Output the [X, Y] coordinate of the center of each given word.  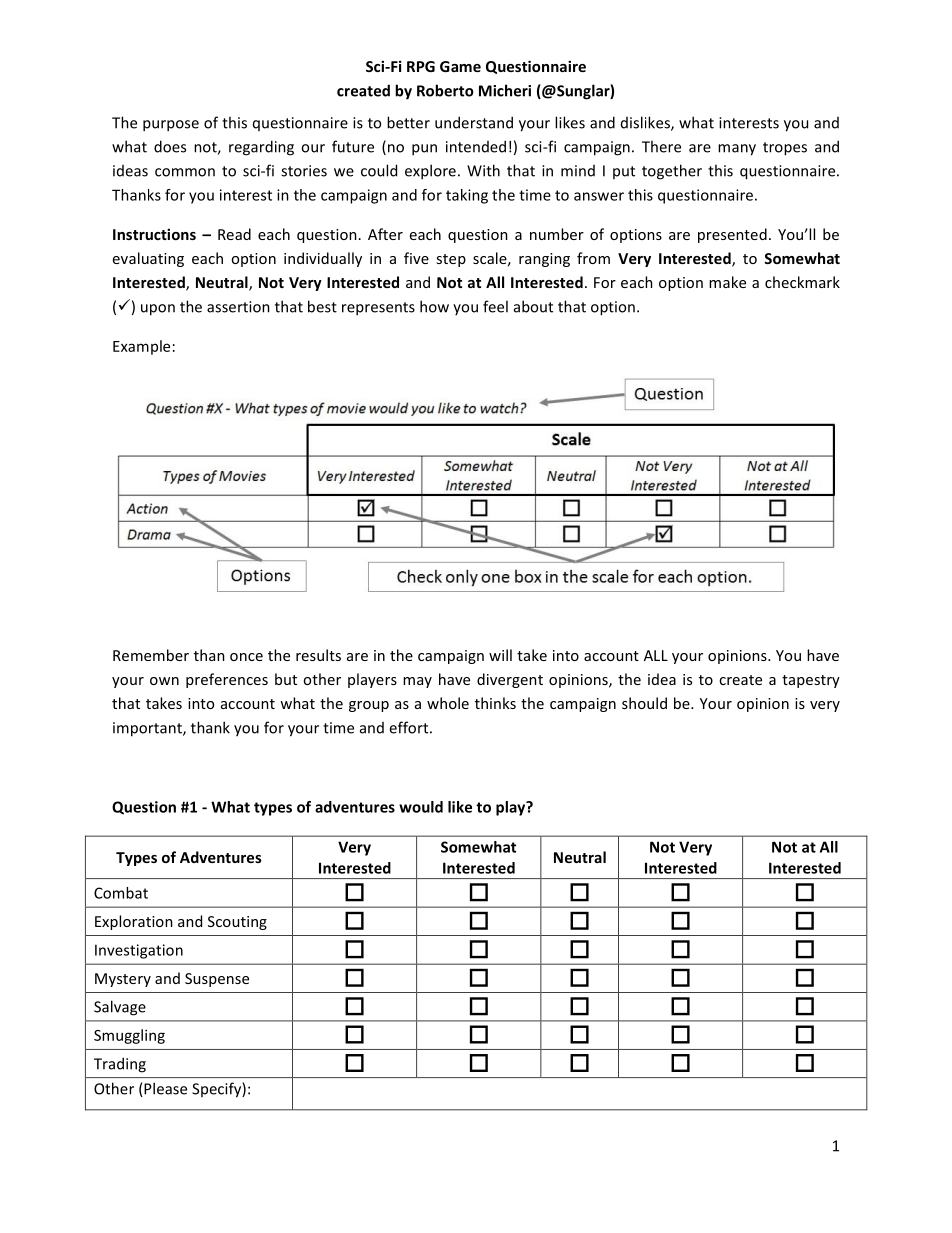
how [434, 306]
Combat [121, 893]
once [246, 657]
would [421, 807]
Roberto [445, 90]
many [737, 150]
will [500, 655]
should [644, 703]
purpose [171, 126]
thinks [495, 703]
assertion [238, 307]
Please [164, 1089]
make [727, 282]
